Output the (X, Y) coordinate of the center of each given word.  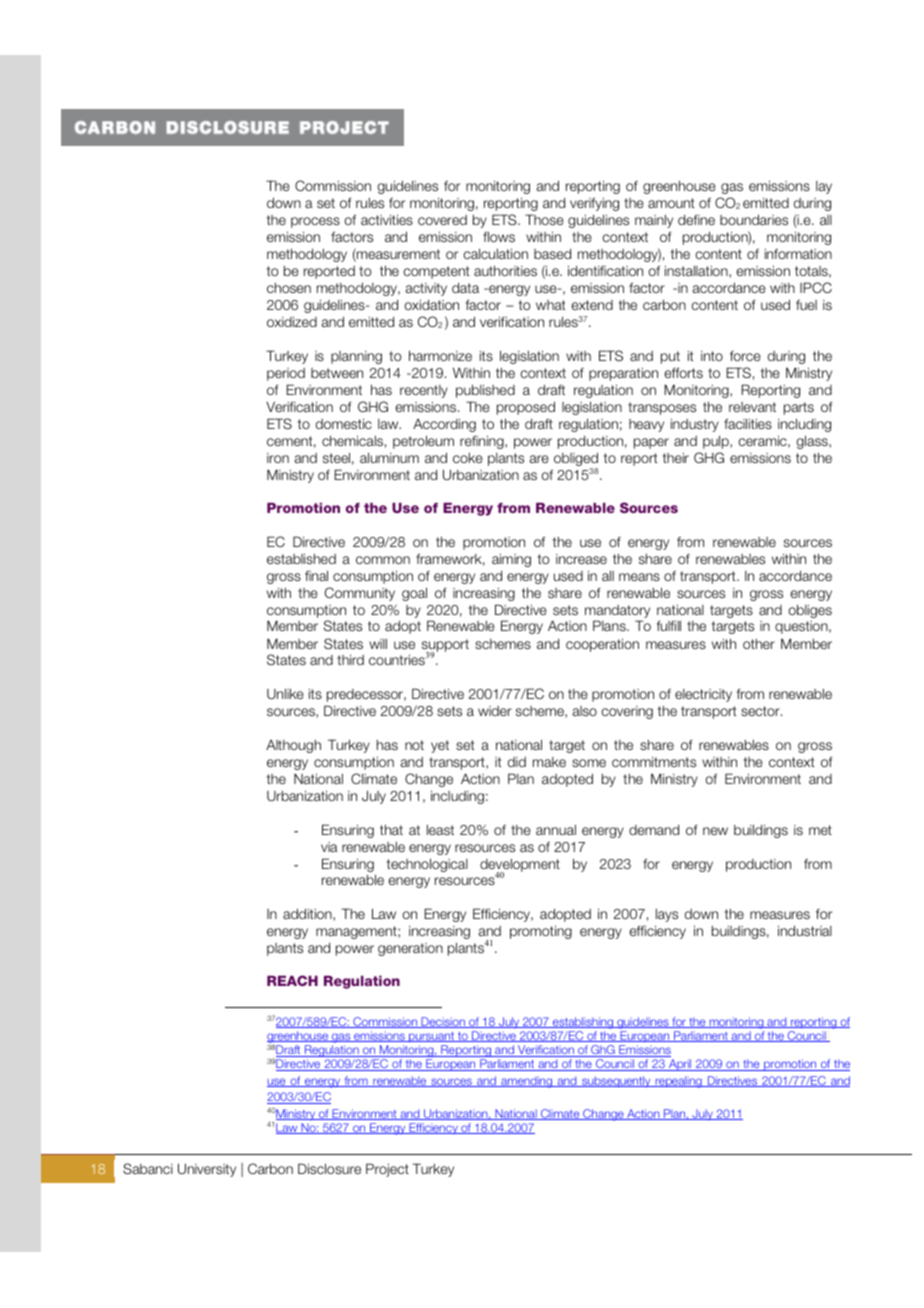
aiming (511, 560)
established (301, 558)
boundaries (754, 219)
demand (654, 830)
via (329, 847)
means (639, 577)
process (315, 222)
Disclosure (329, 1168)
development (520, 866)
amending (527, 1082)
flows (499, 236)
